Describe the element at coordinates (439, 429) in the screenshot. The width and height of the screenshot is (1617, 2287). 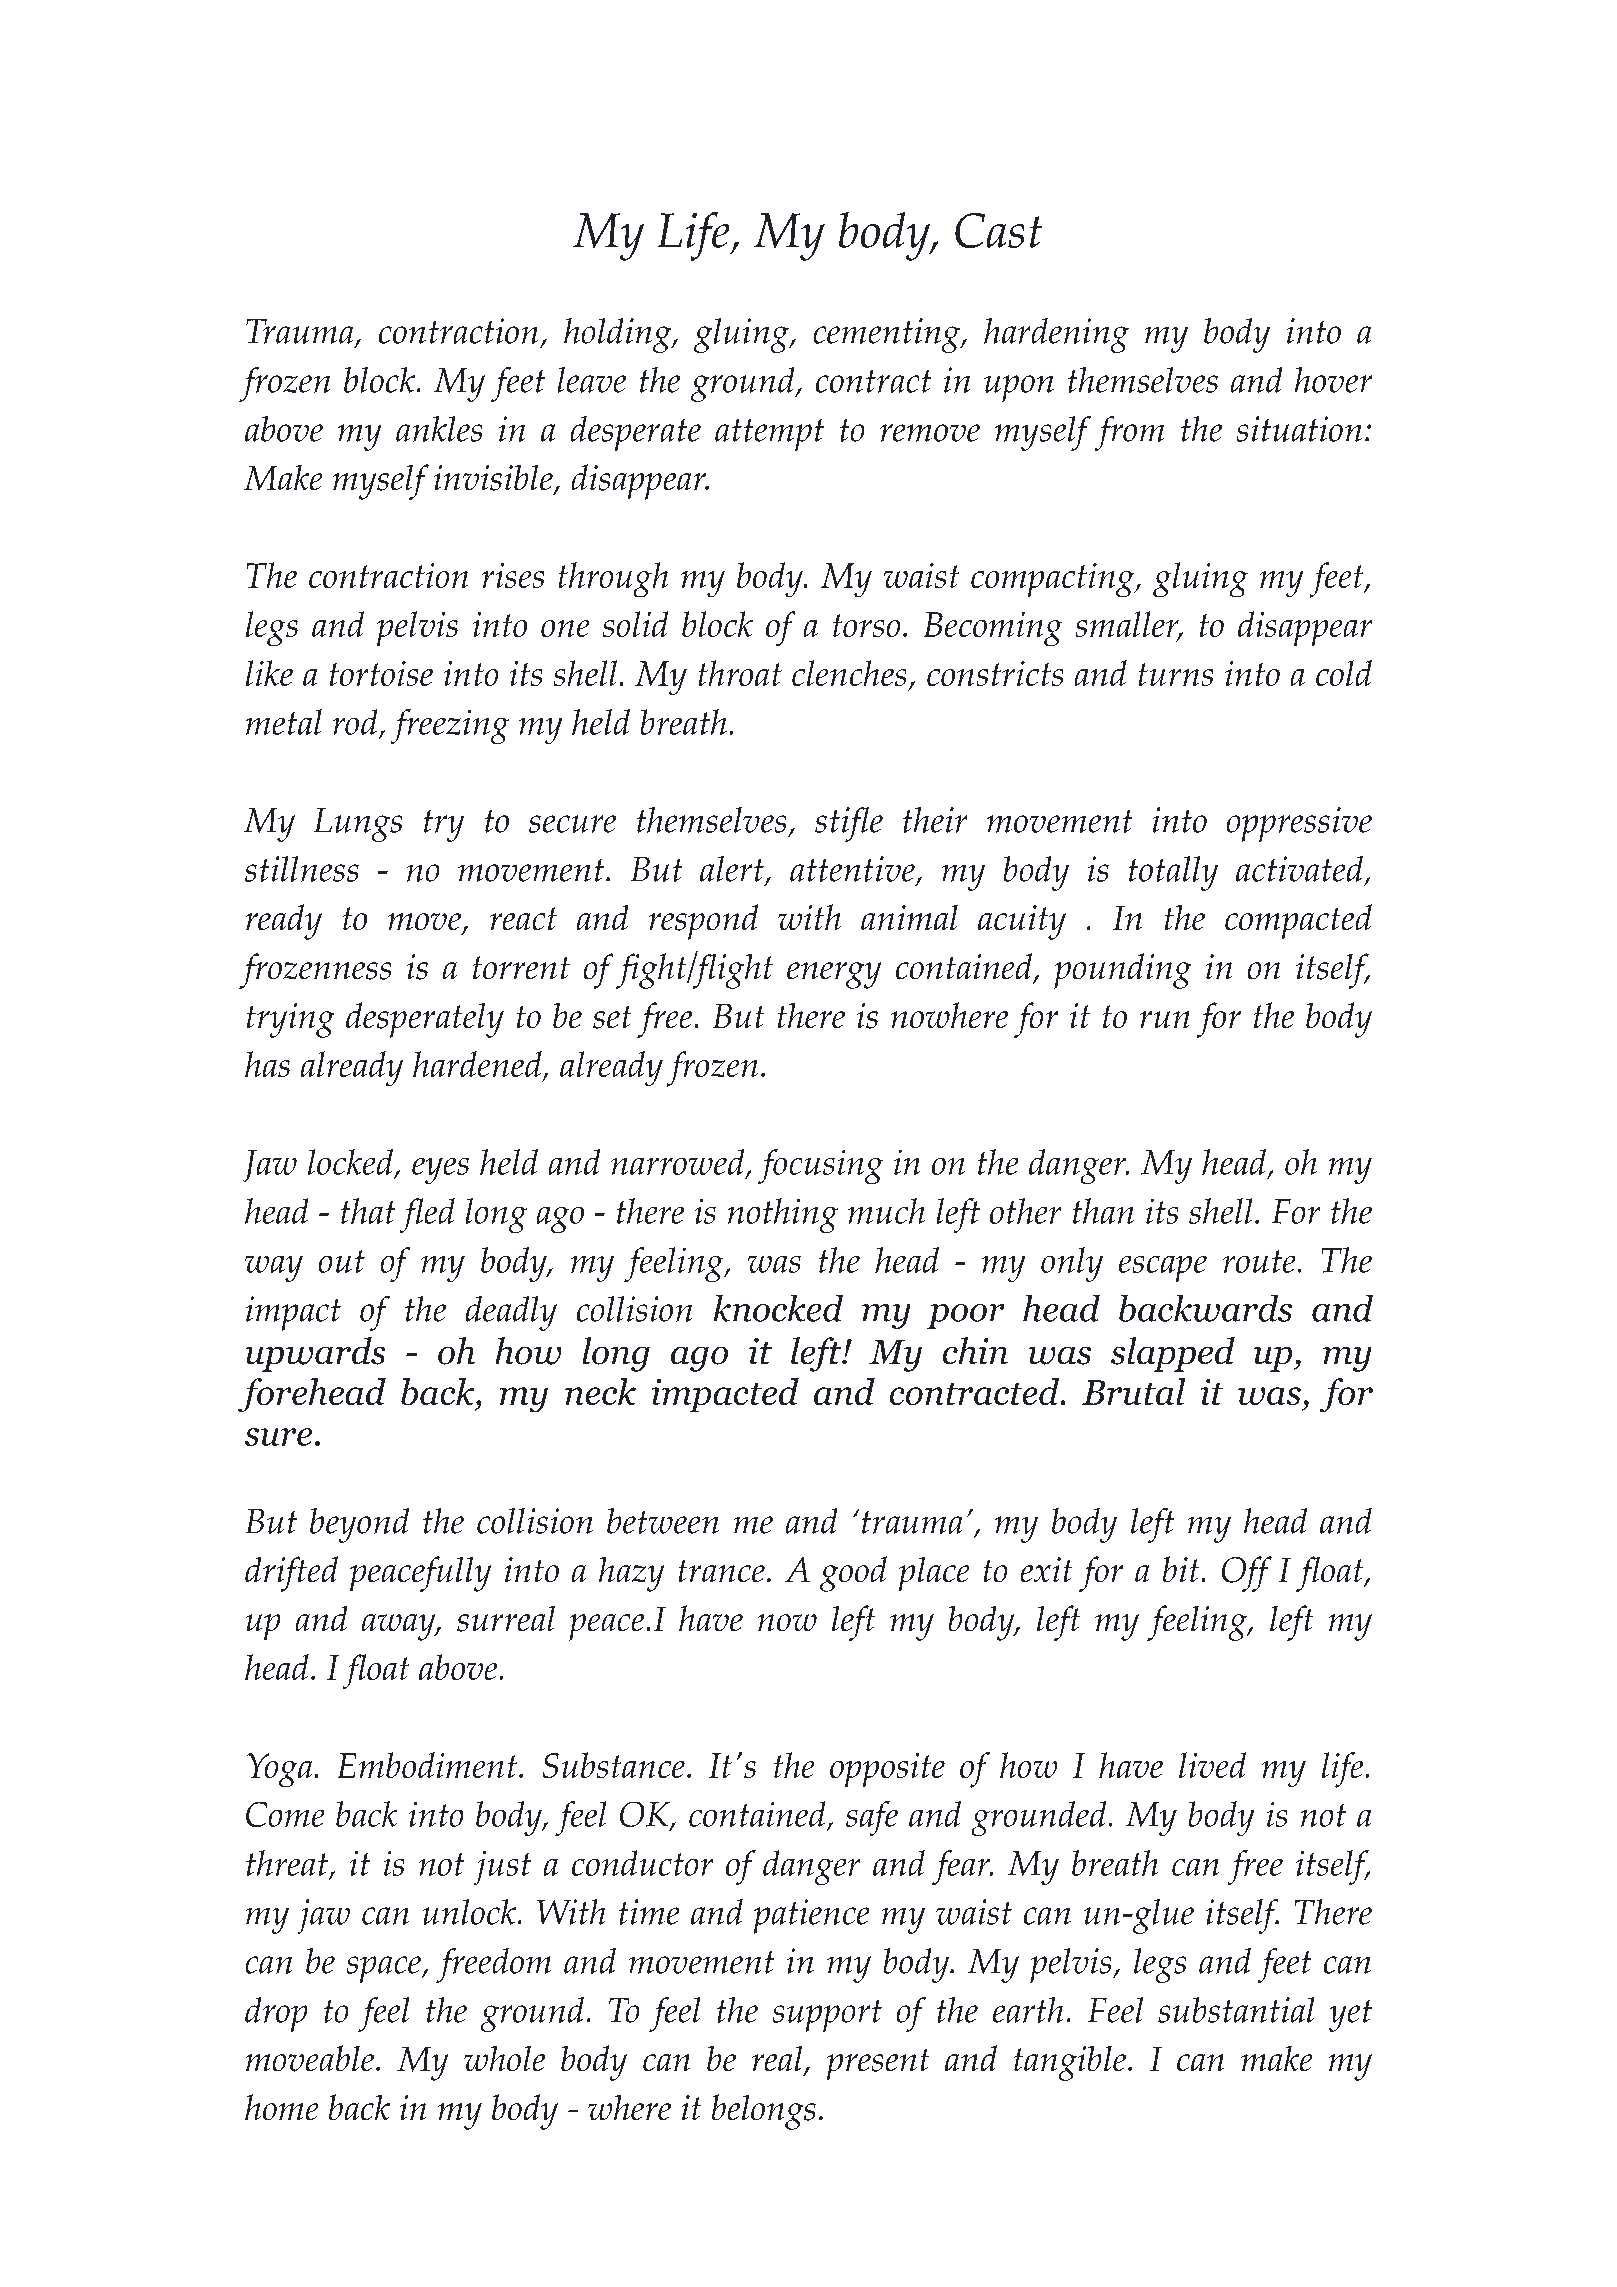
I see `ankles` at that location.
